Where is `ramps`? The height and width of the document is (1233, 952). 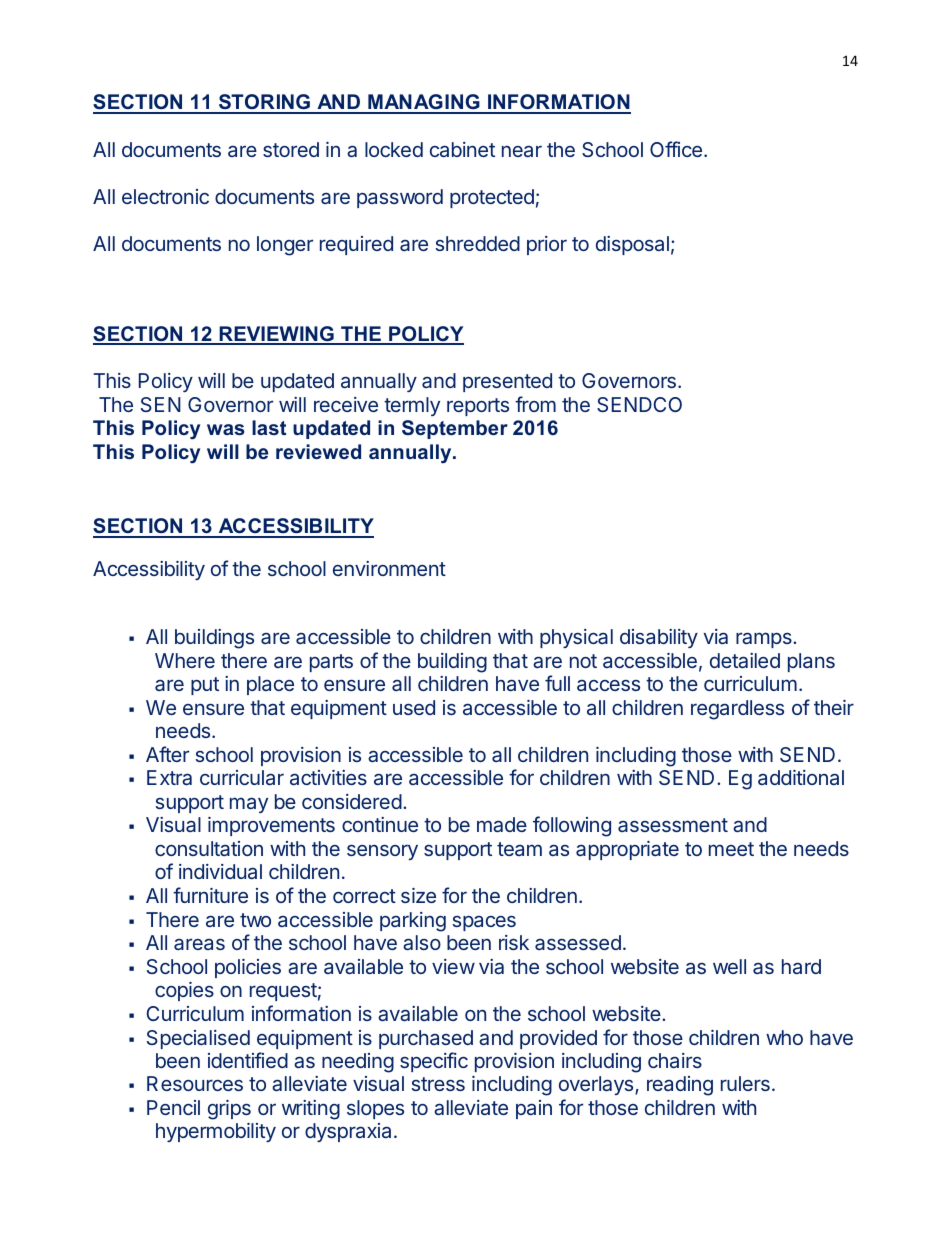
ramps is located at coordinates (765, 640).
